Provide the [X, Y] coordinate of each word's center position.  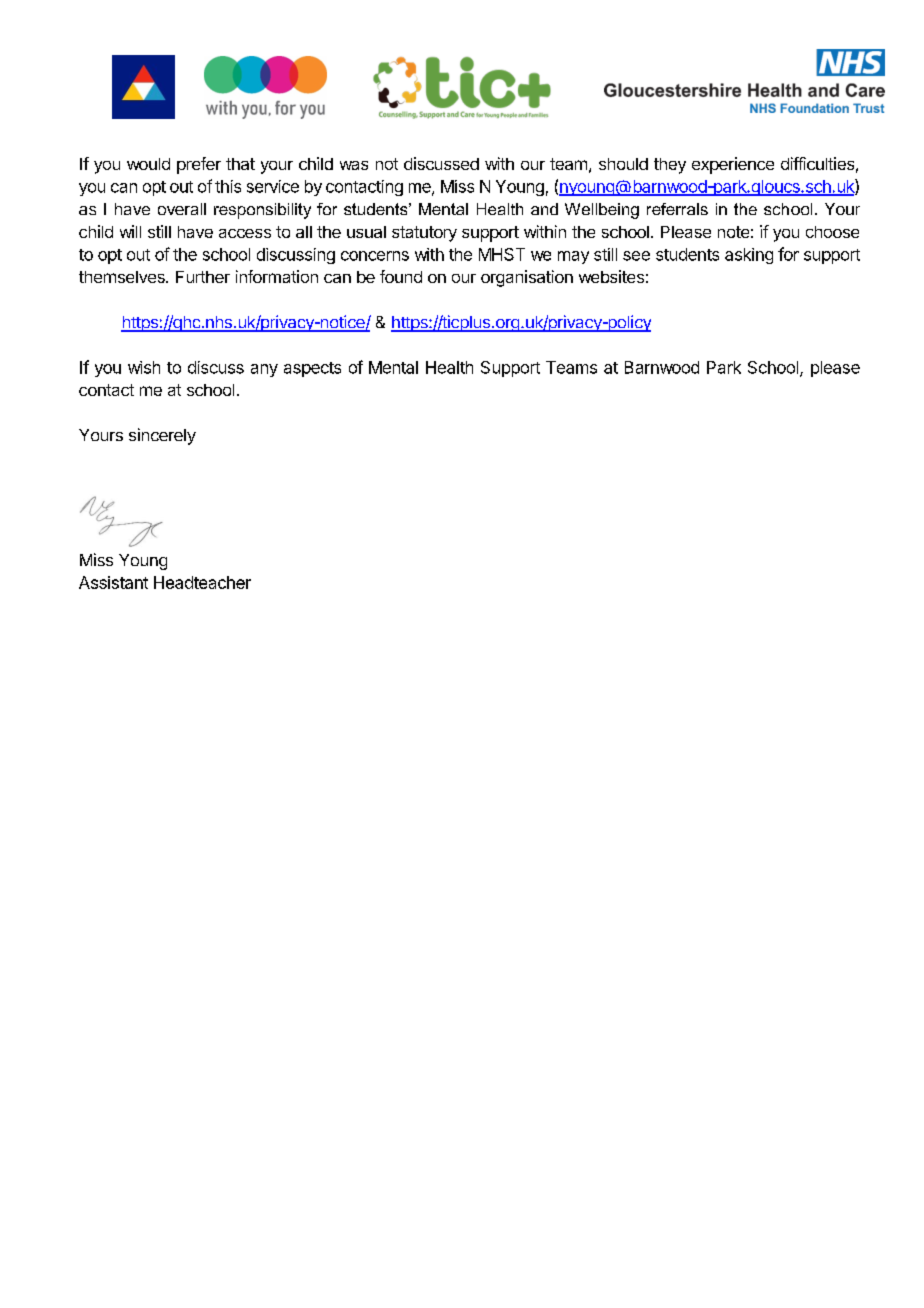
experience [733, 165]
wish [144, 367]
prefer [199, 165]
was [354, 165]
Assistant [113, 582]
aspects [312, 369]
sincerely [162, 436]
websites [611, 276]
